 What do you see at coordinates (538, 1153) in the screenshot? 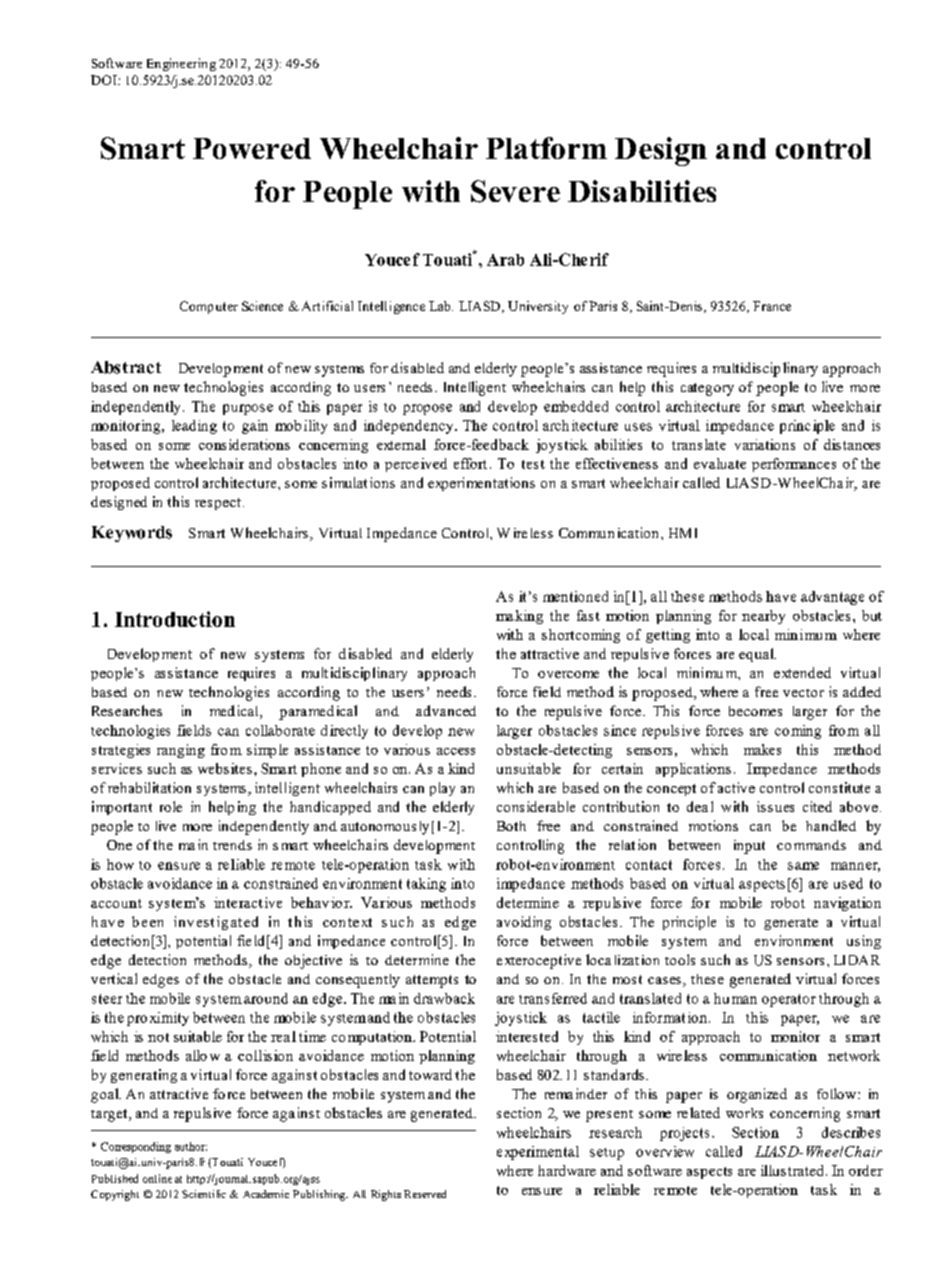
I see `experimental` at bounding box center [538, 1153].
